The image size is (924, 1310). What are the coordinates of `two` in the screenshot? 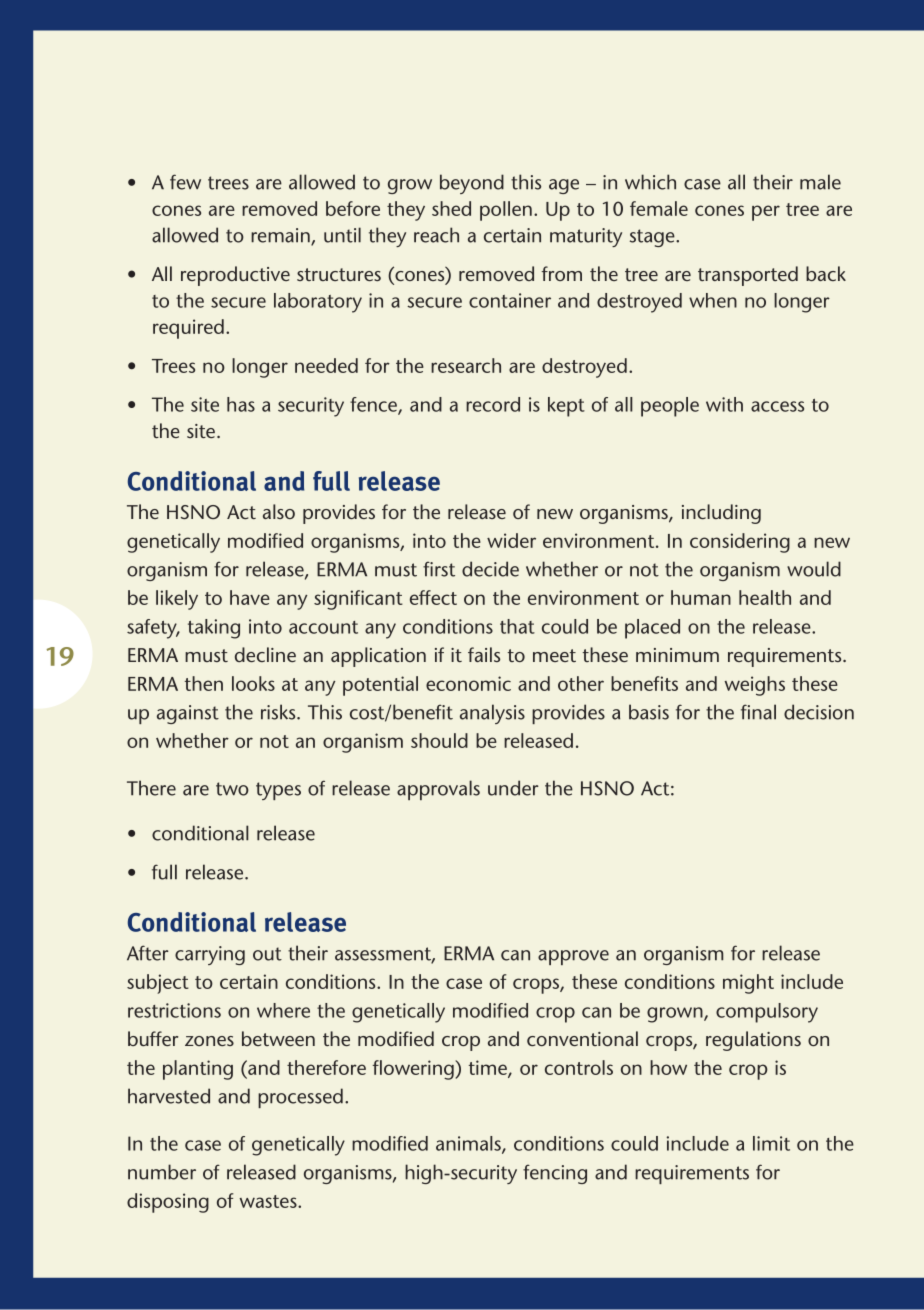 It's located at (232, 789).
